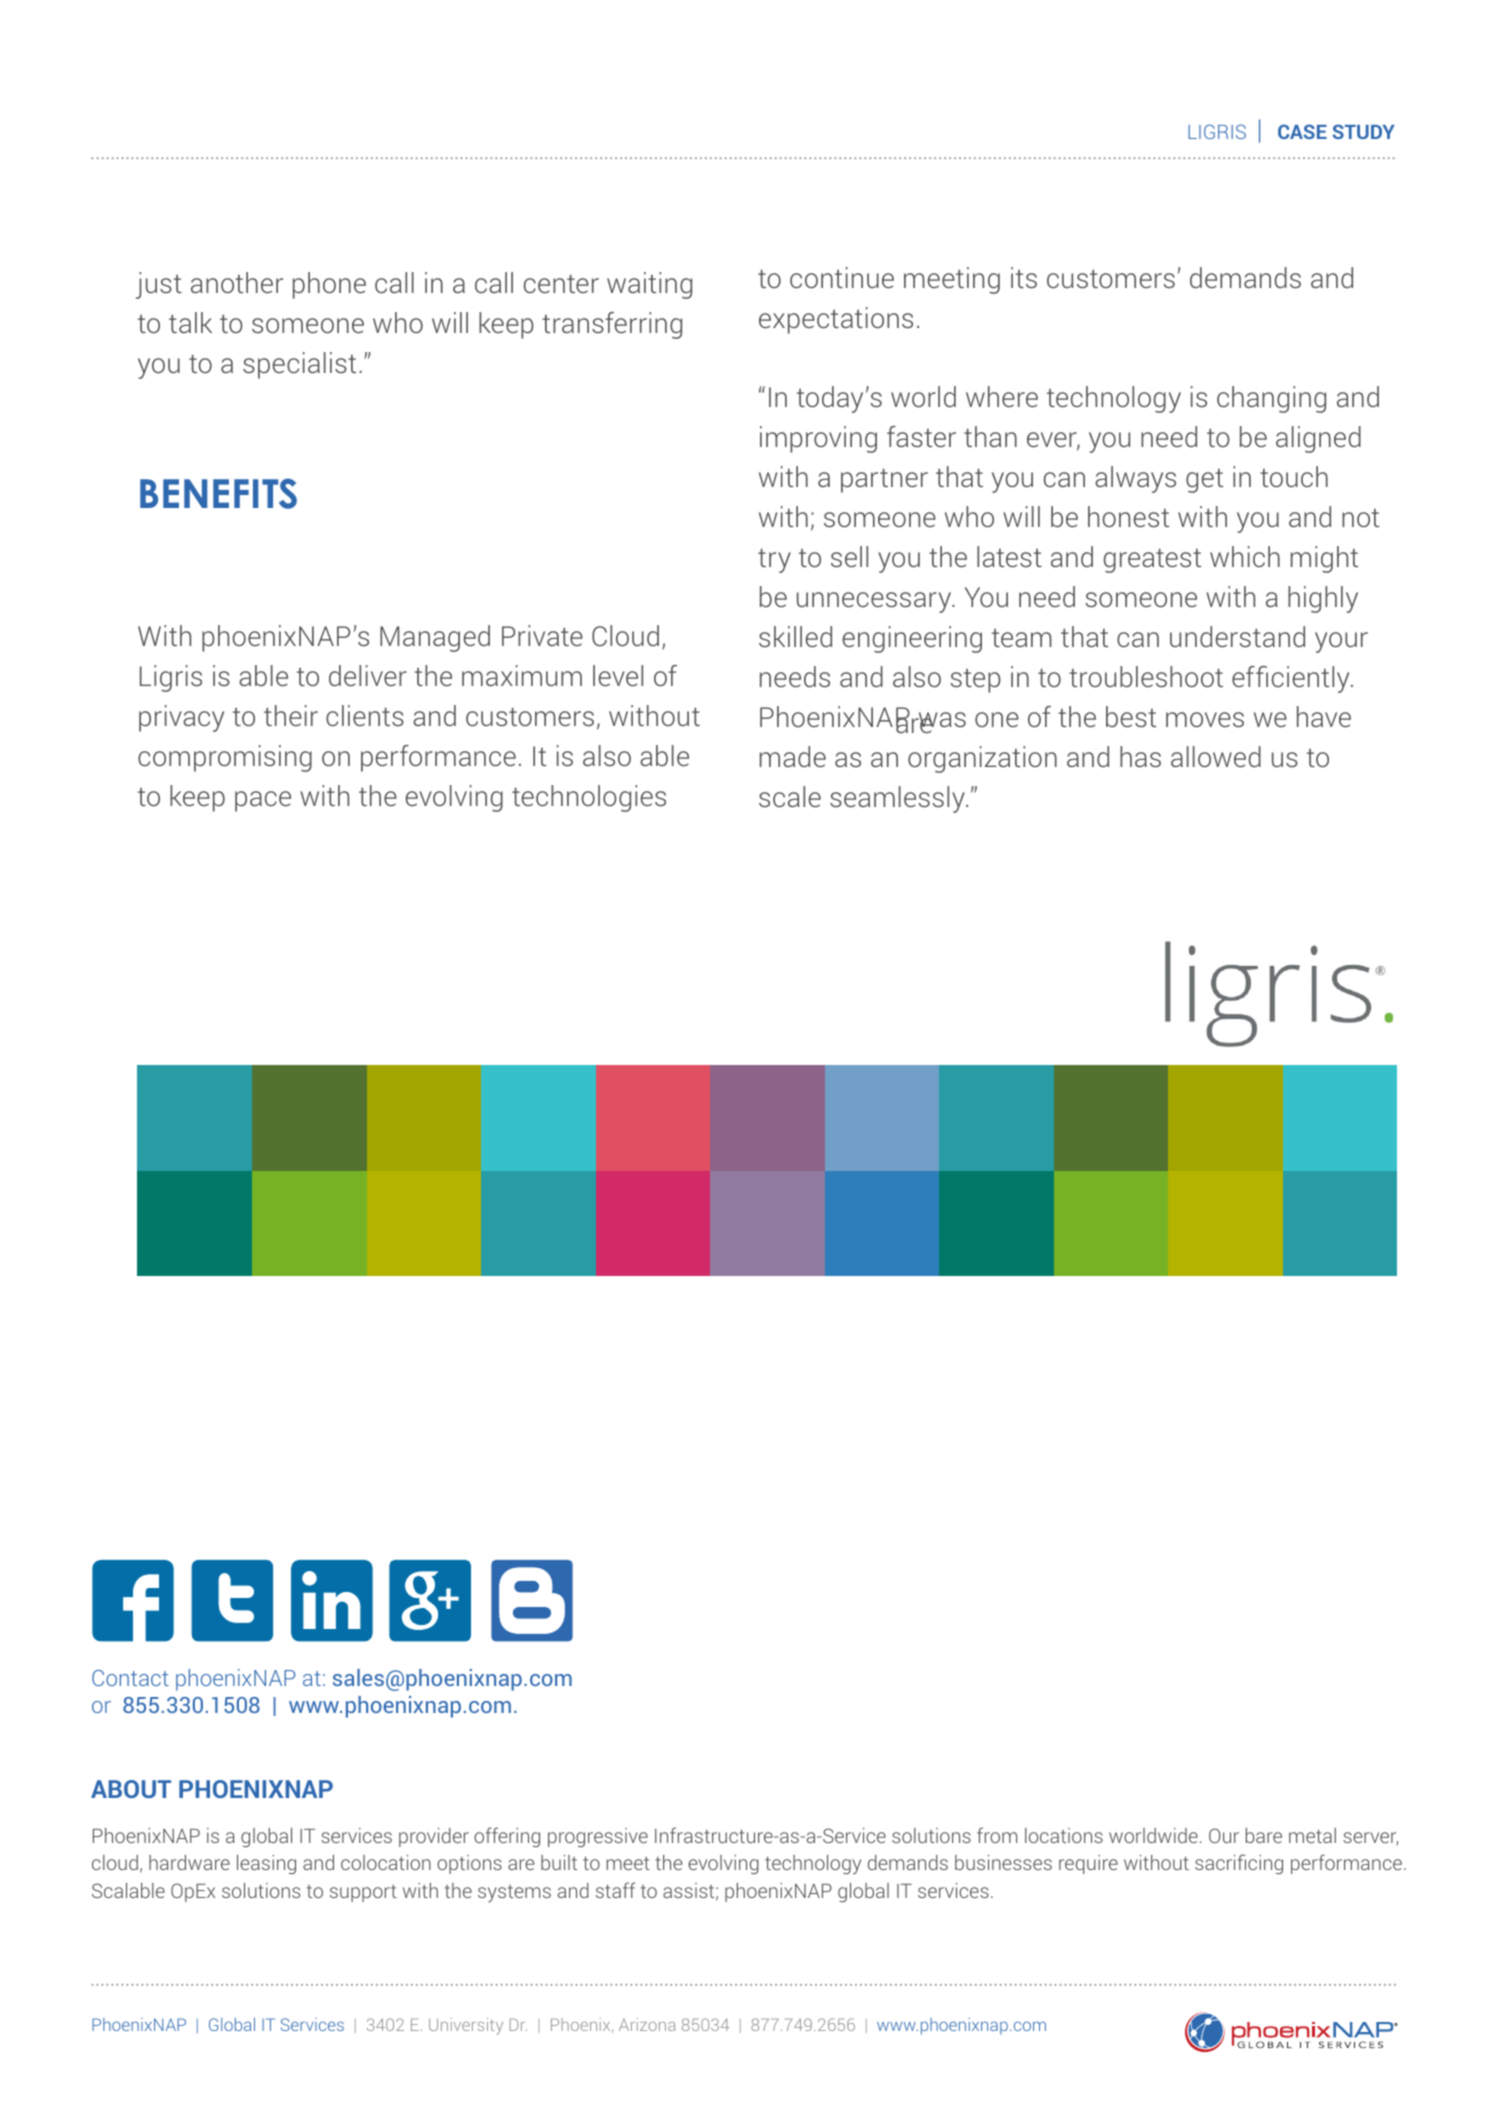  What do you see at coordinates (237, 282) in the page?
I see `another` at bounding box center [237, 282].
